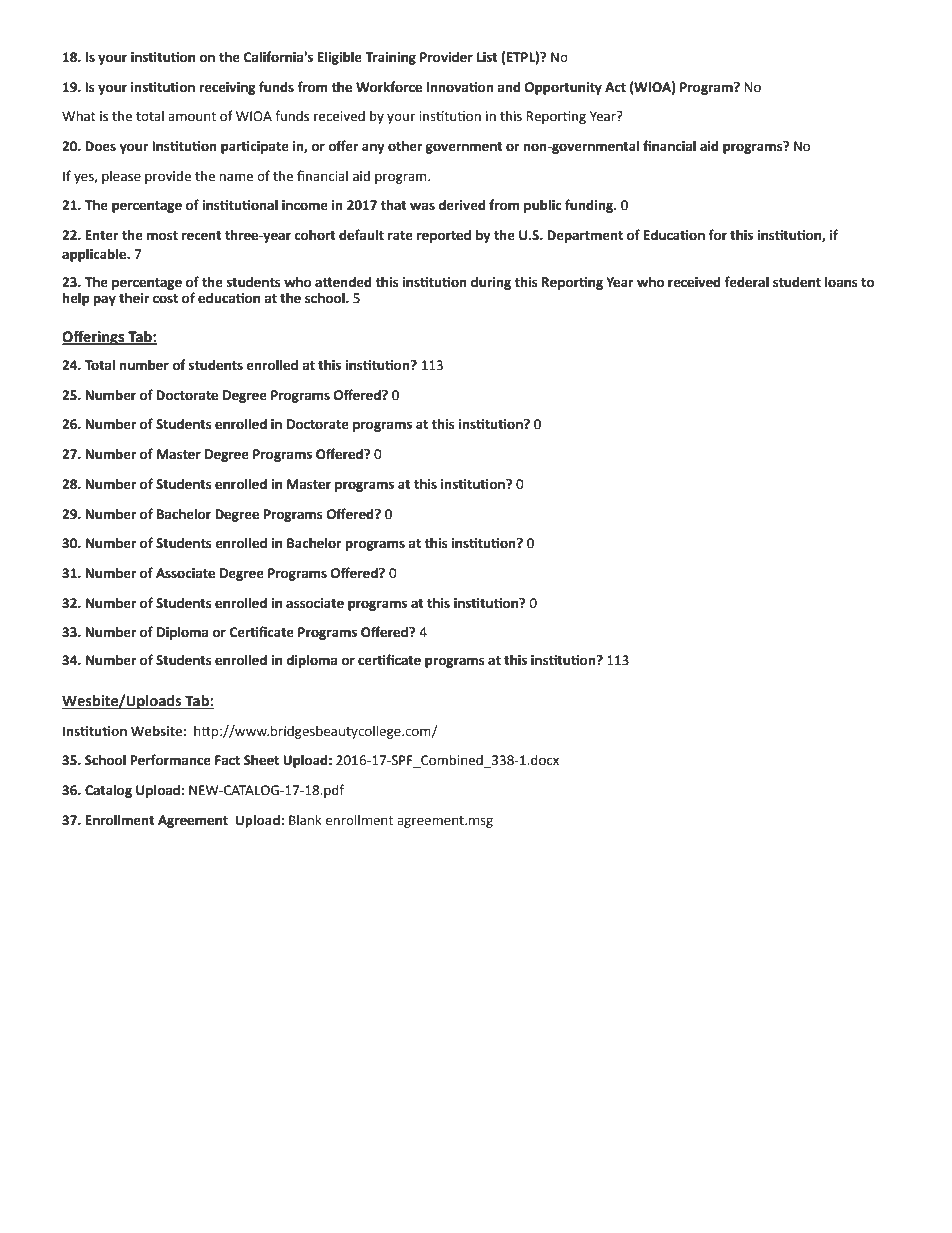  Describe the element at coordinates (746, 282) in the screenshot. I see `federal` at that location.
